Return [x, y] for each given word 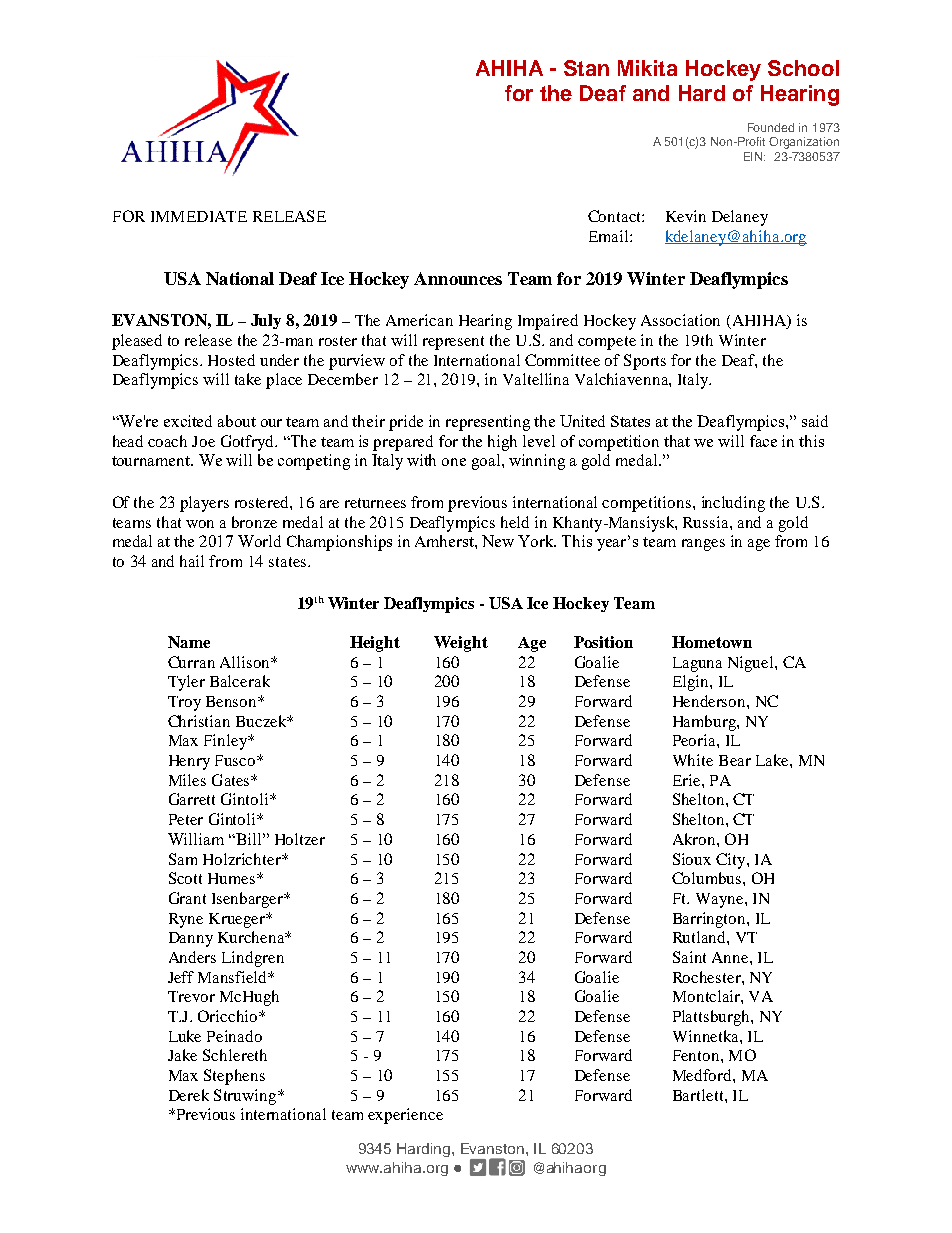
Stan [586, 68]
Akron [695, 839]
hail [192, 561]
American [419, 320]
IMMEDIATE [199, 216]
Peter [186, 819]
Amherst [445, 541]
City [732, 861]
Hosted [231, 360]
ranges [703, 545]
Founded [771, 127]
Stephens [234, 1077]
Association [680, 320]
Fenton [697, 1055]
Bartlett [699, 1095]
